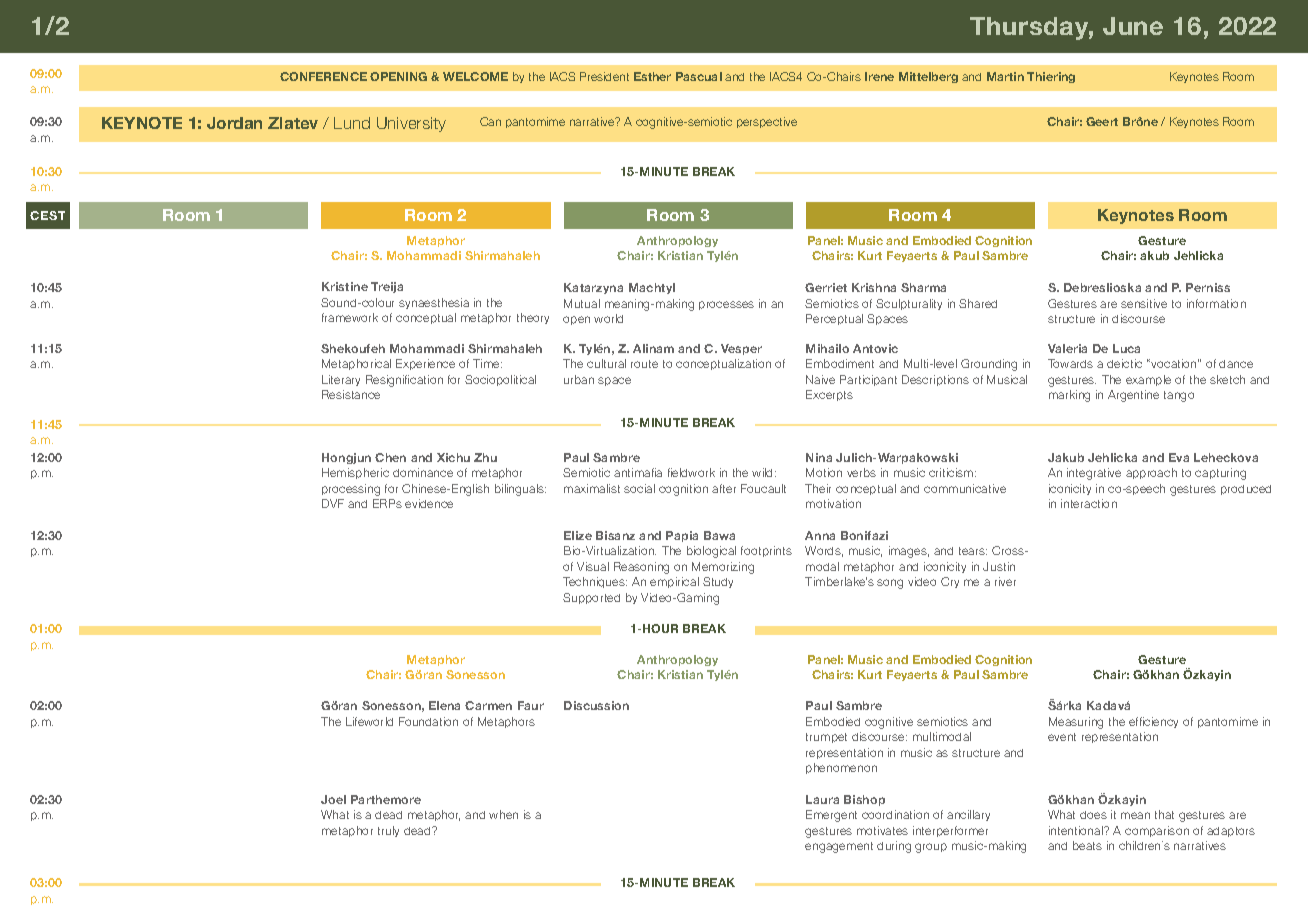 This screenshot has width=1308, height=924. I want to click on June, so click(1133, 26).
